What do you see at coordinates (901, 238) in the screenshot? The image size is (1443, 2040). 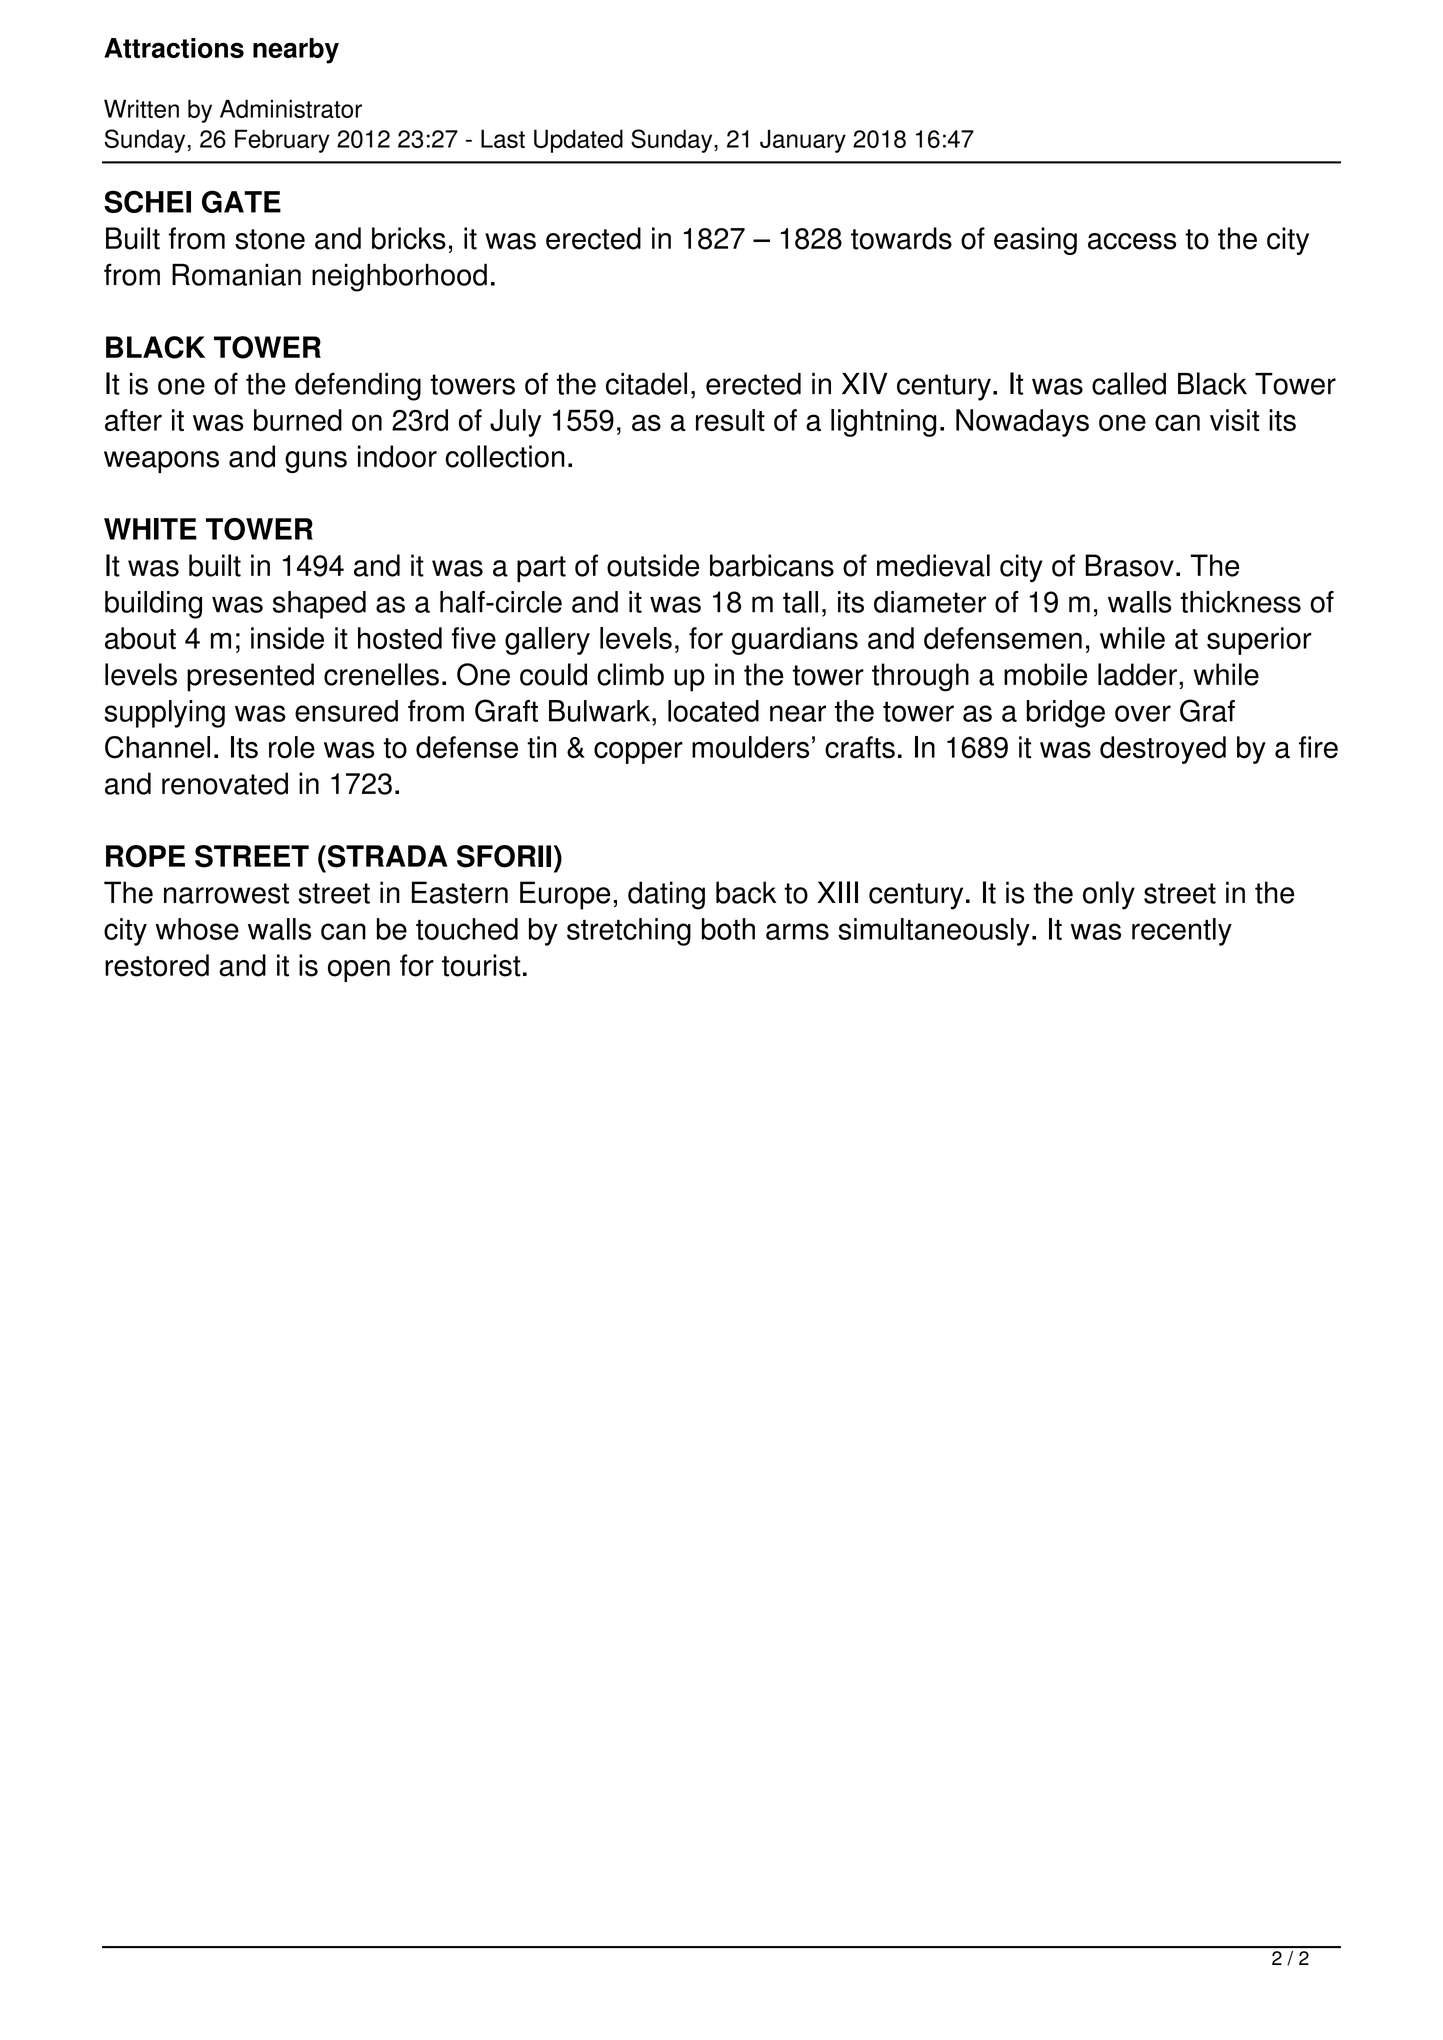 I see `towards` at bounding box center [901, 238].
